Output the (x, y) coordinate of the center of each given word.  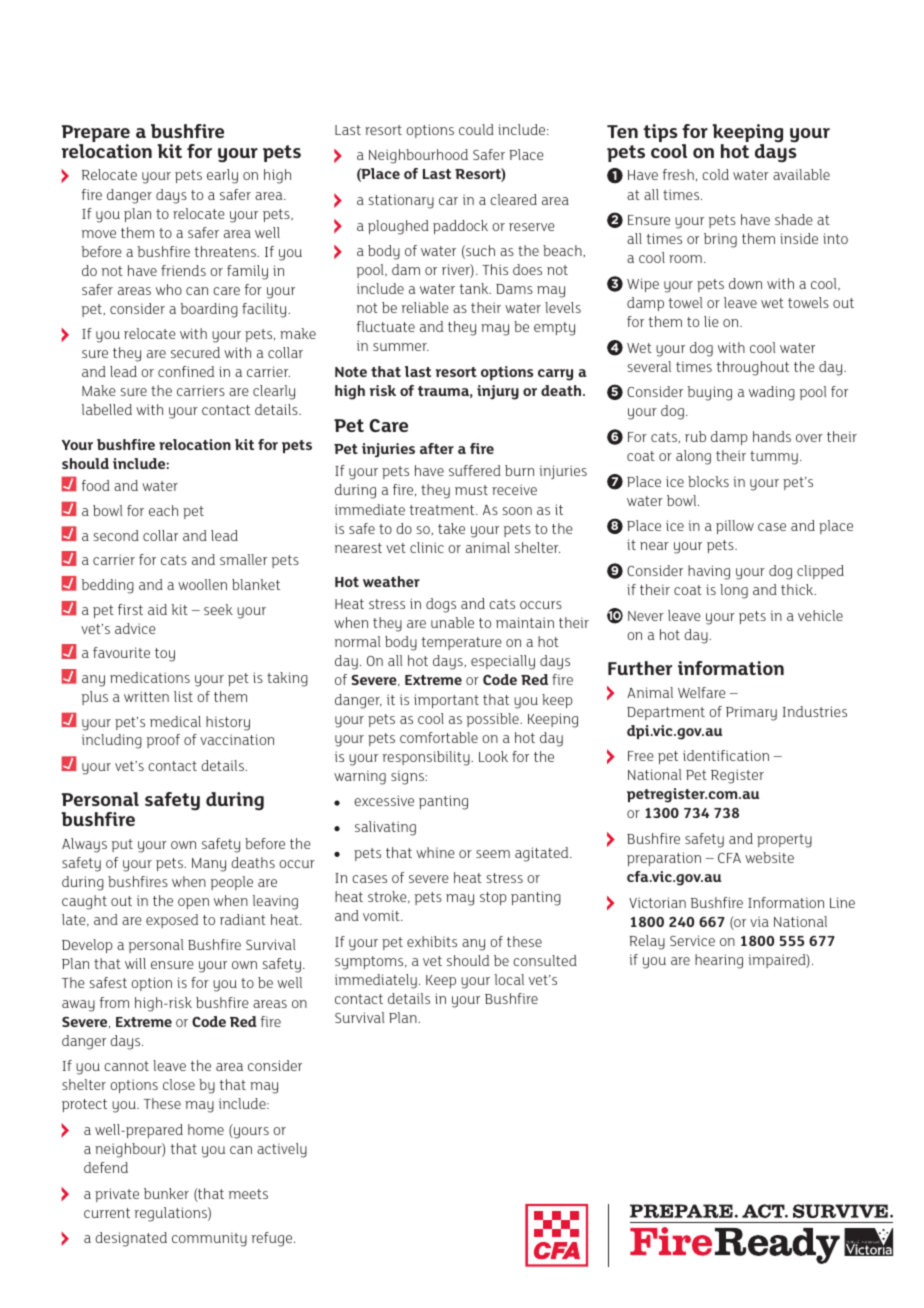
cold (715, 174)
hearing (719, 961)
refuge (273, 1239)
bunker (166, 1193)
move (99, 234)
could (476, 129)
